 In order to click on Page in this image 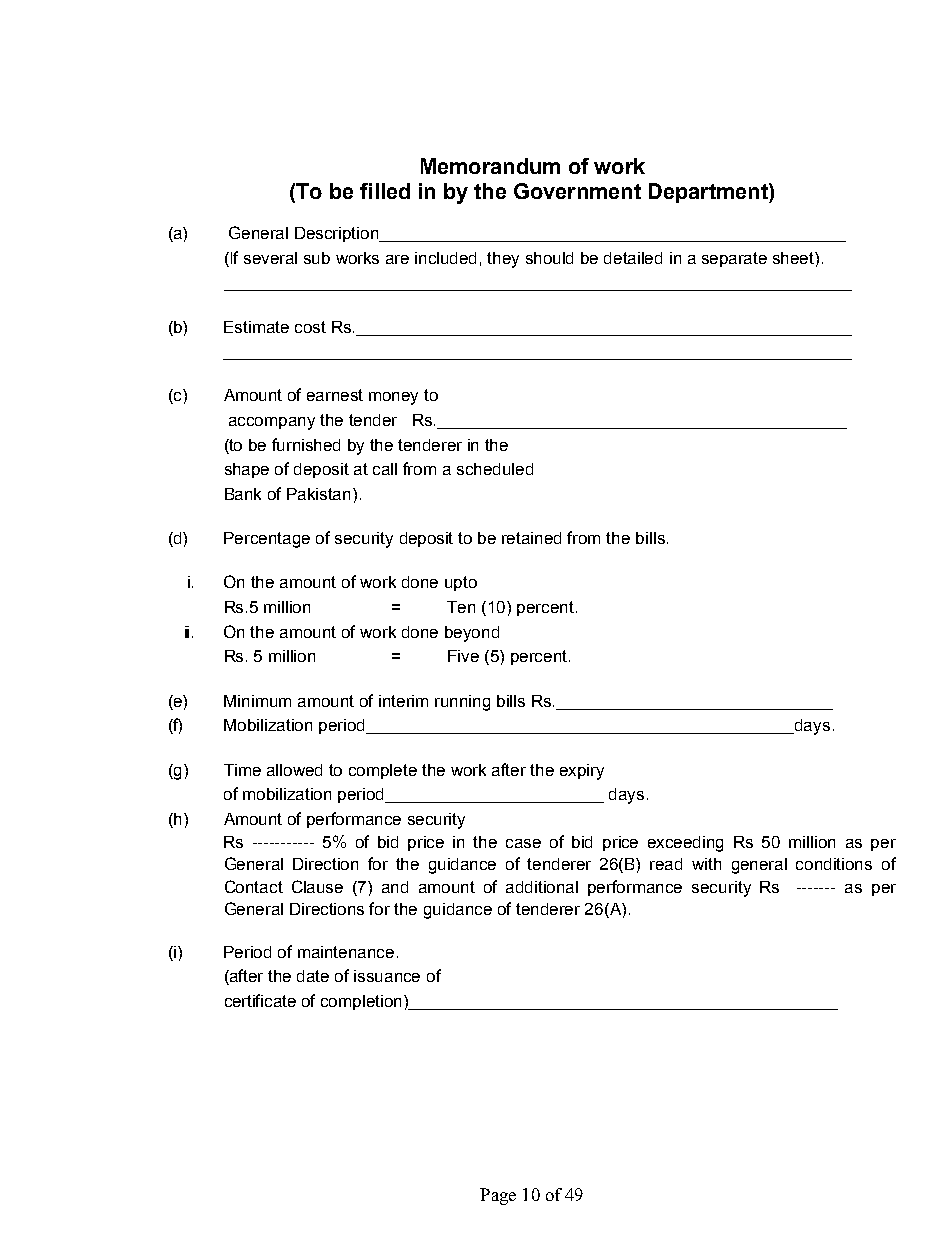, I will do `click(498, 1196)`.
